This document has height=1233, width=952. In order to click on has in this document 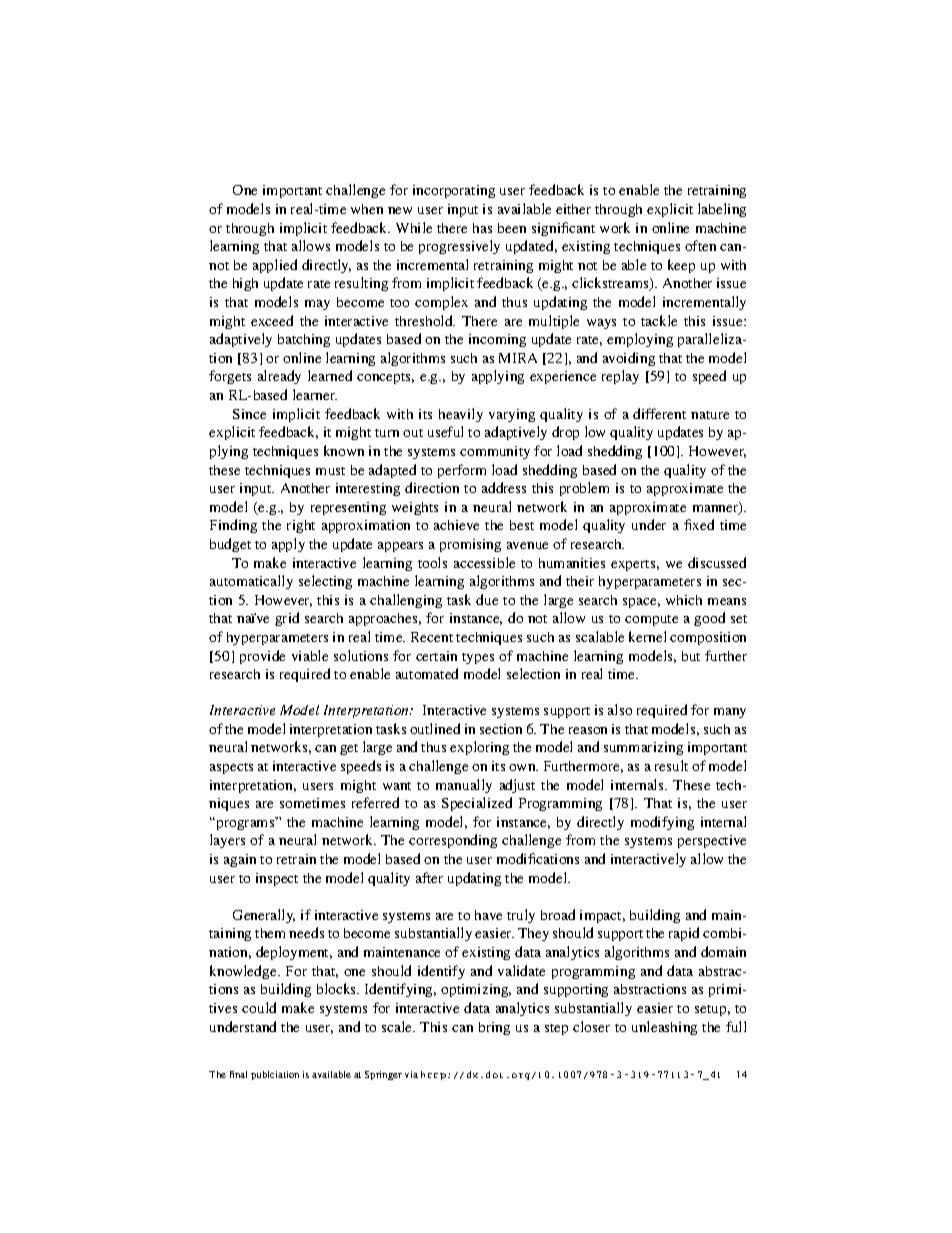, I will do `click(482, 228)`.
